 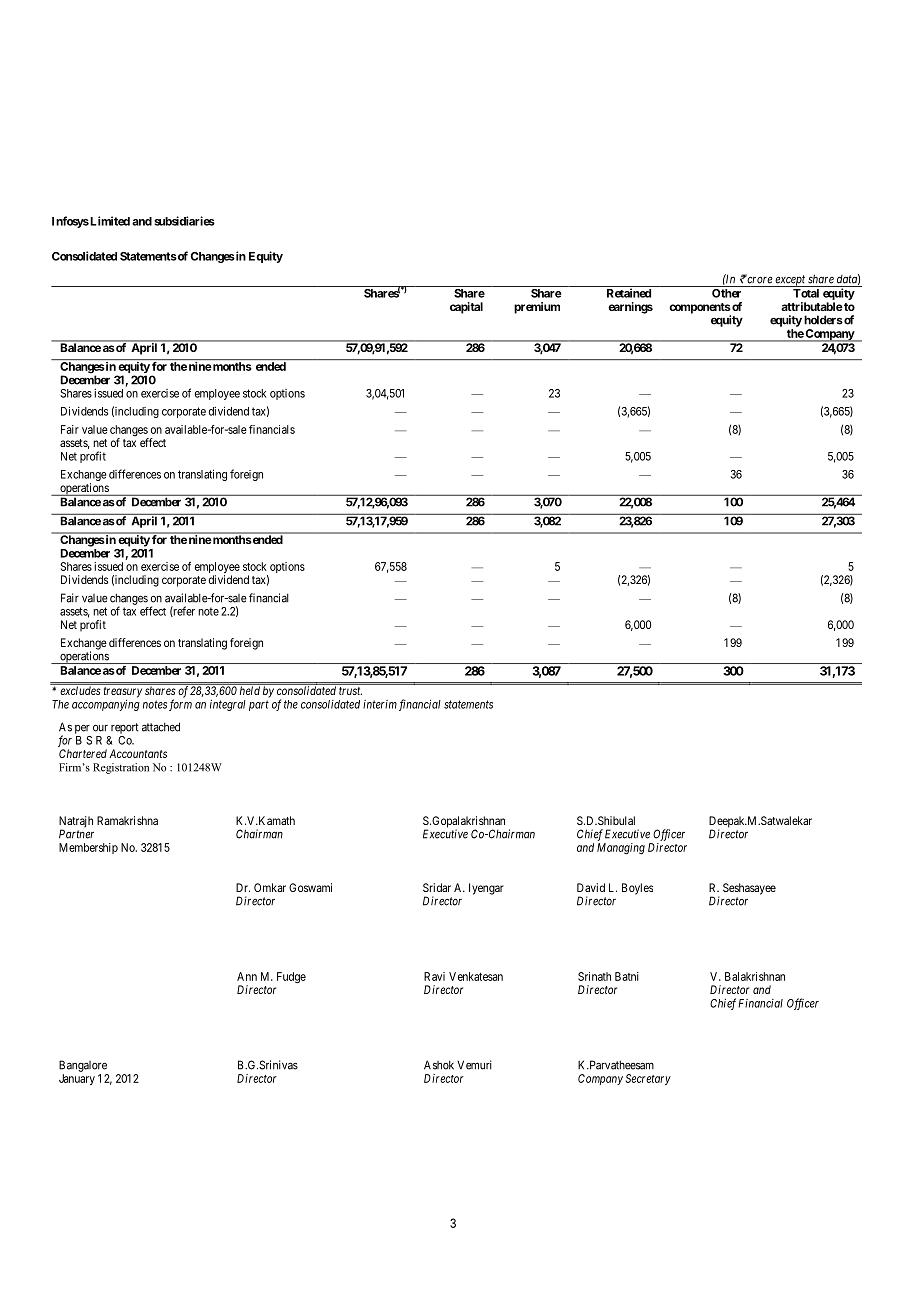 What do you see at coordinates (80, 690) in the image?
I see `excludes` at bounding box center [80, 690].
